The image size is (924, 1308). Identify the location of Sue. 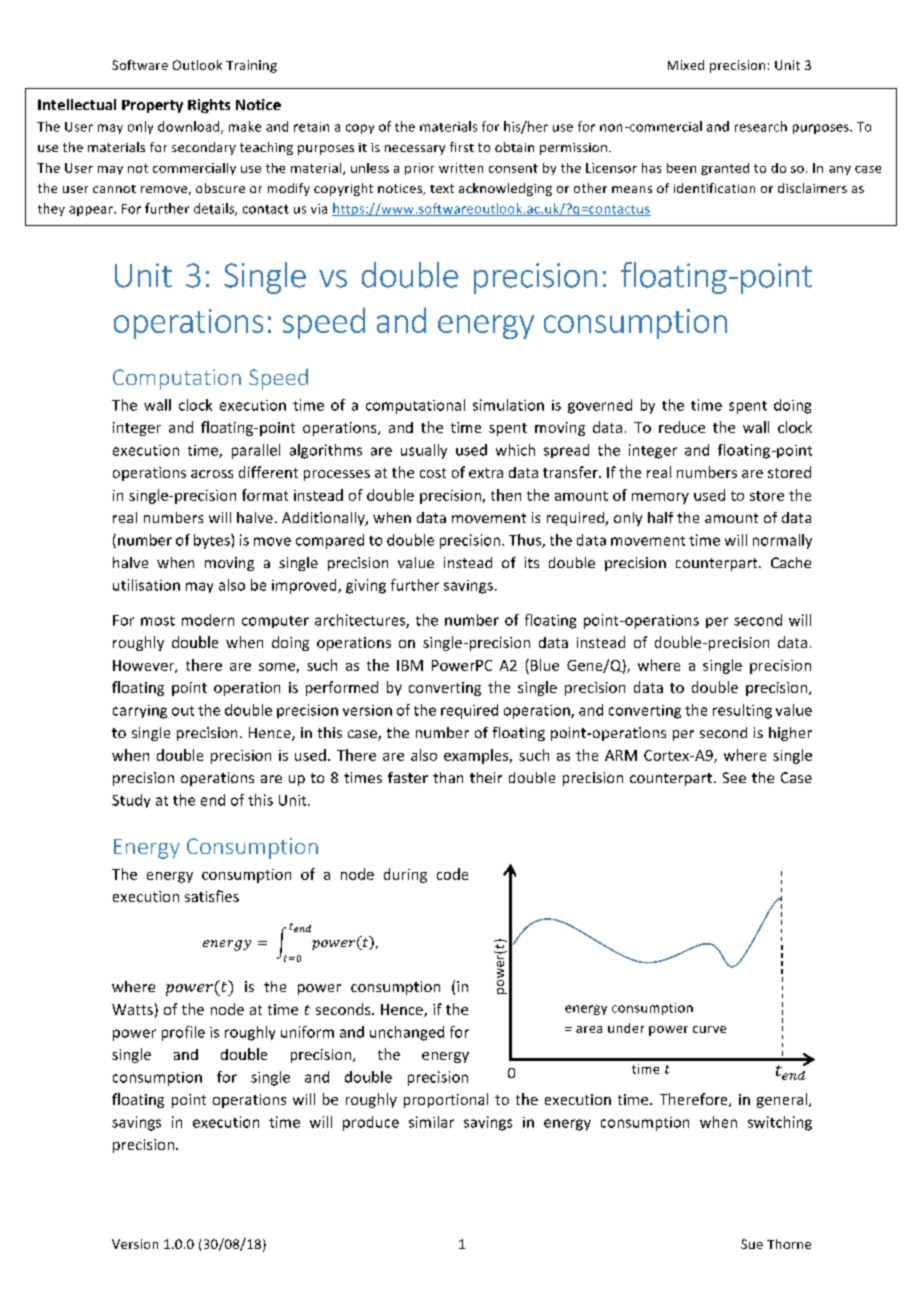
(752, 1244).
